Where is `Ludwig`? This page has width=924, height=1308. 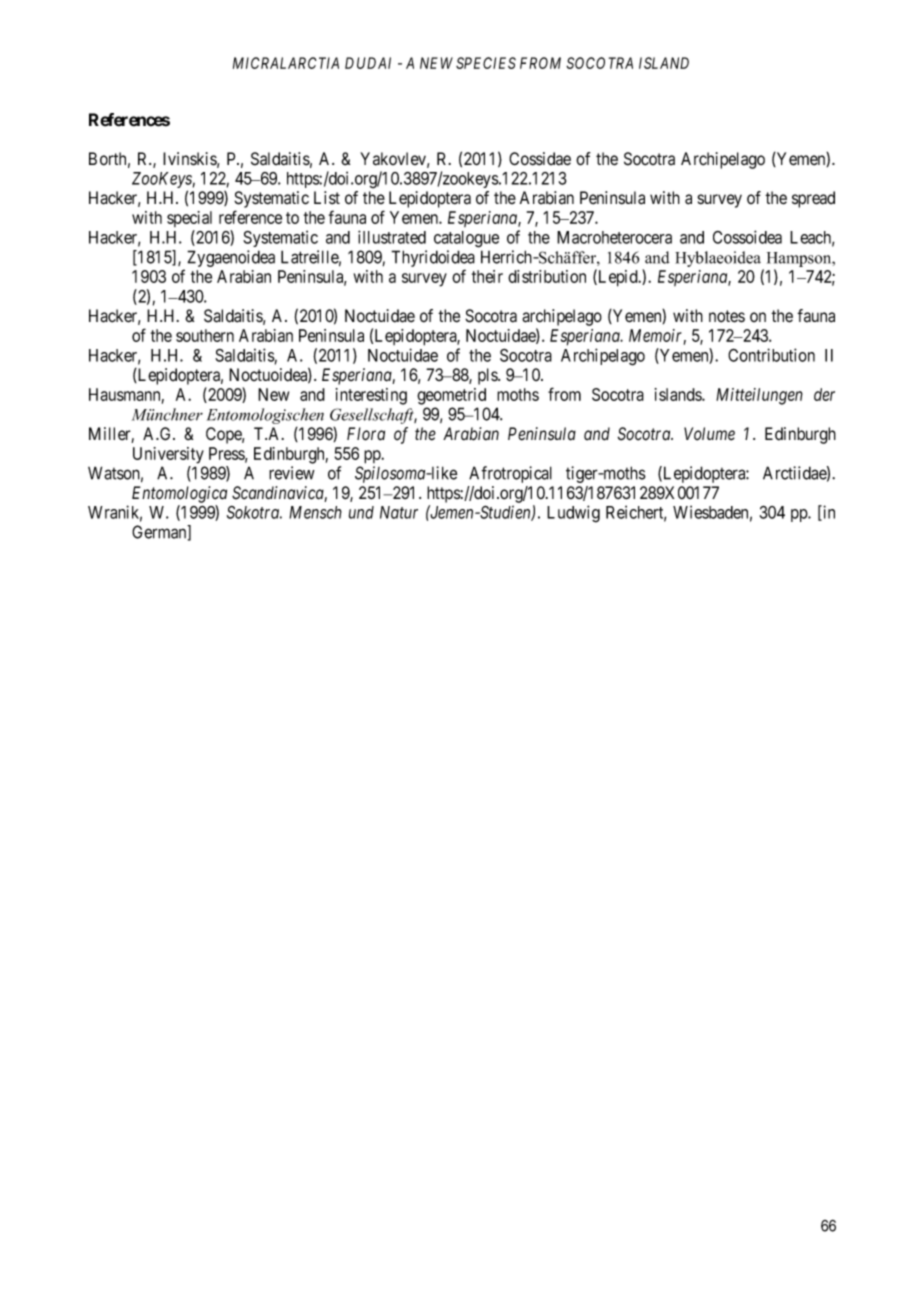 Ludwig is located at coordinates (573, 514).
